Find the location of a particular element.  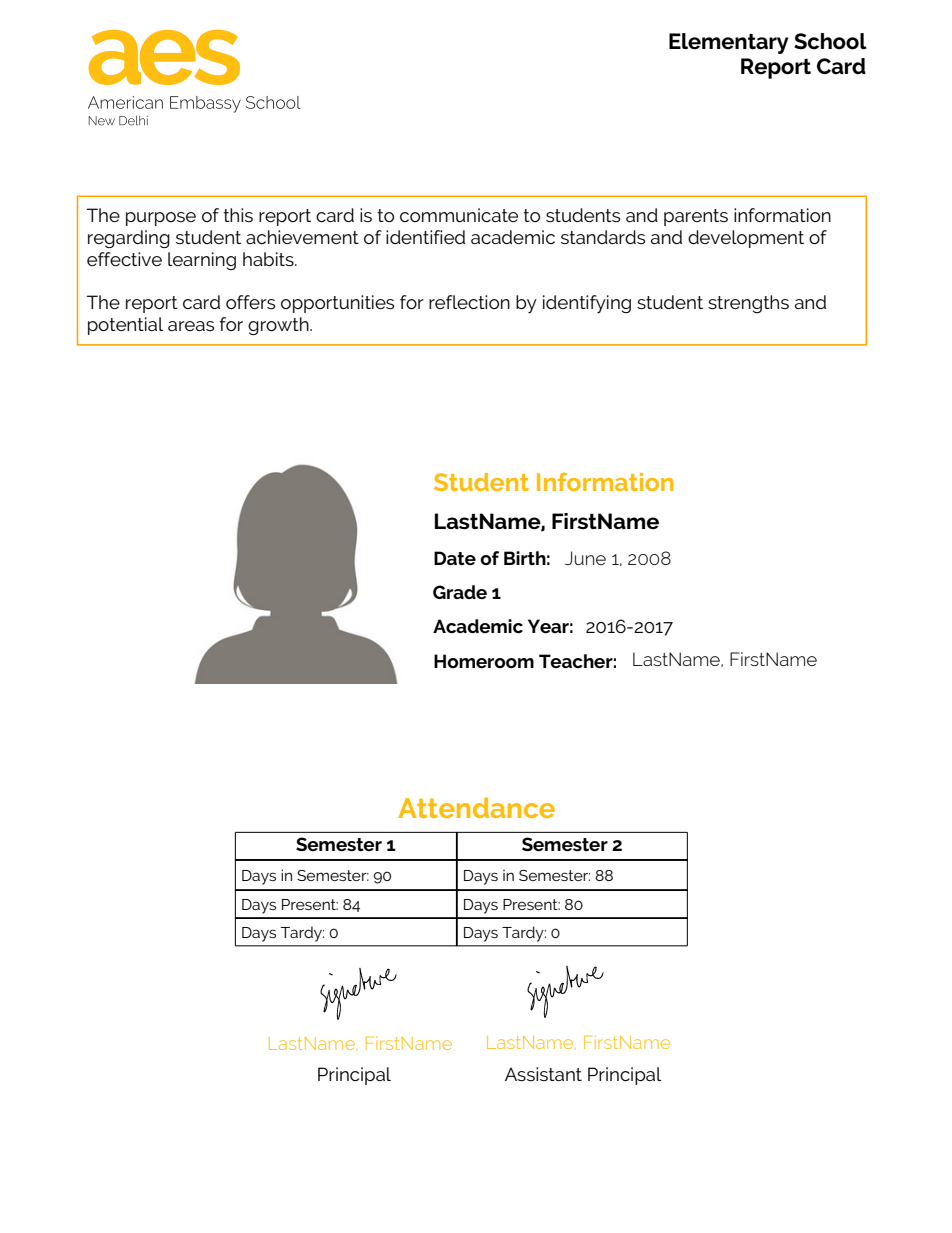

Assistant is located at coordinates (543, 1074).
